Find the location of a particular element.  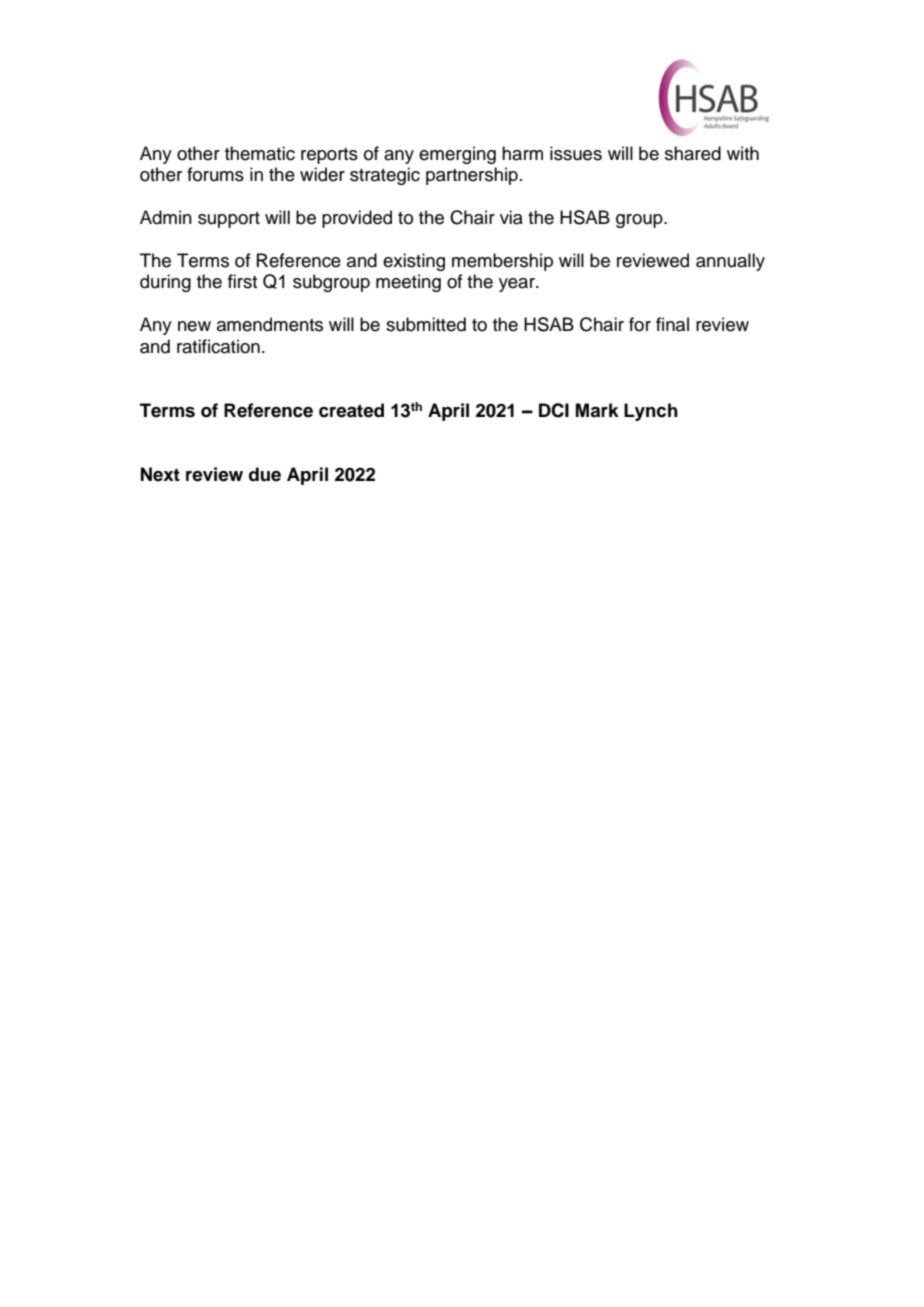

thematic is located at coordinates (260, 153).
